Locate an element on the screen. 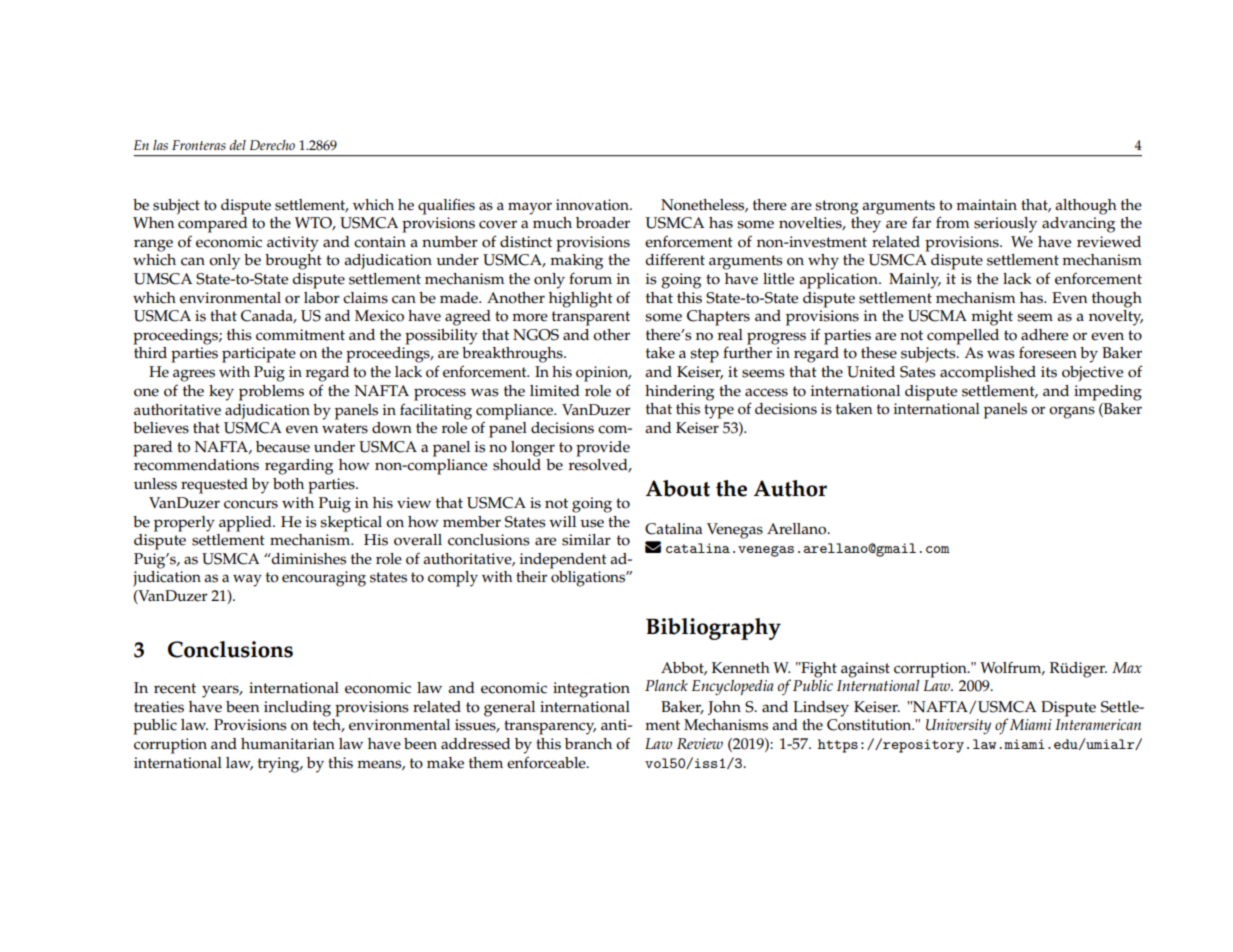  branch is located at coordinates (588, 744).
